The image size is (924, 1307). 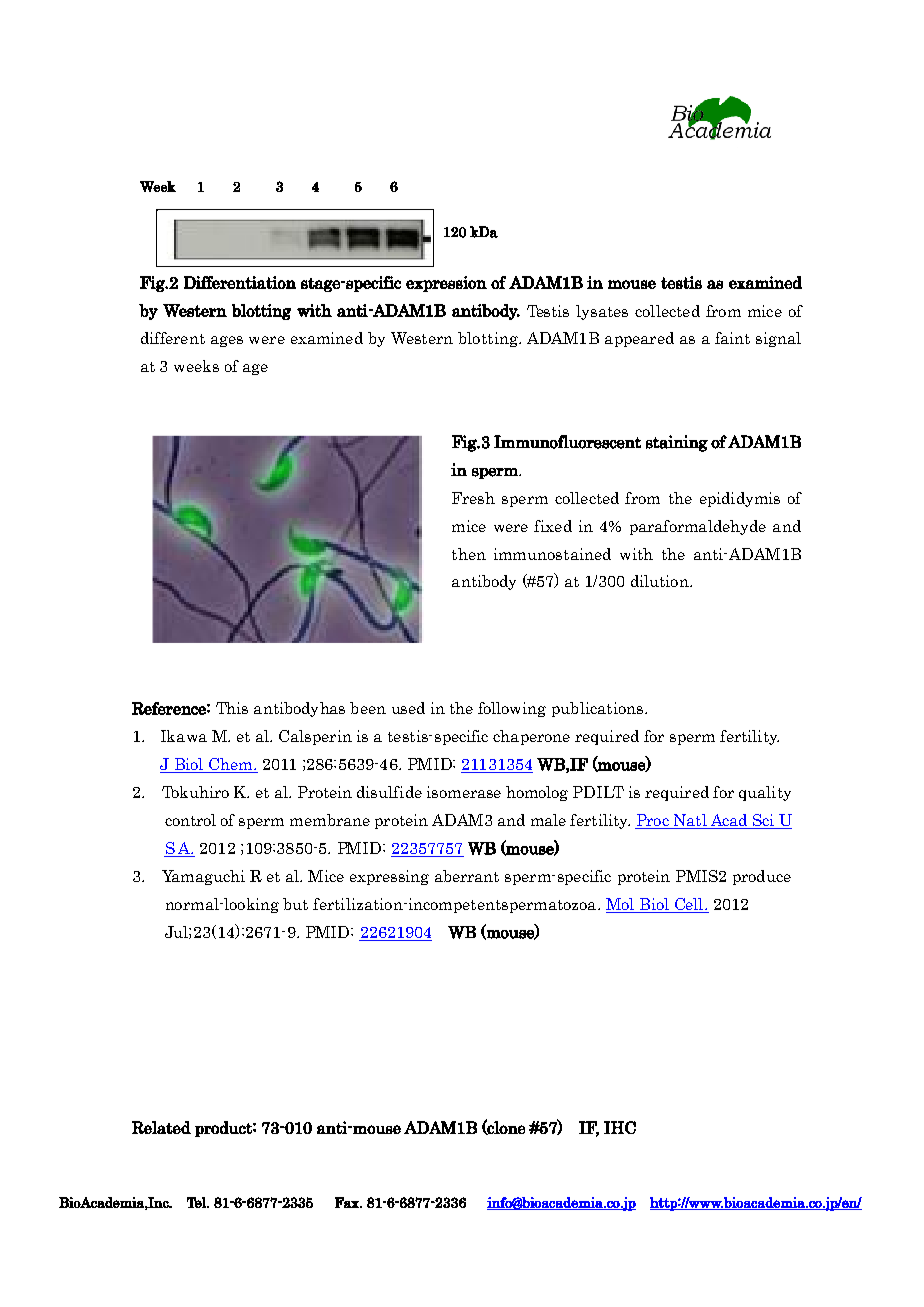 I want to click on IHC, so click(x=620, y=1127).
